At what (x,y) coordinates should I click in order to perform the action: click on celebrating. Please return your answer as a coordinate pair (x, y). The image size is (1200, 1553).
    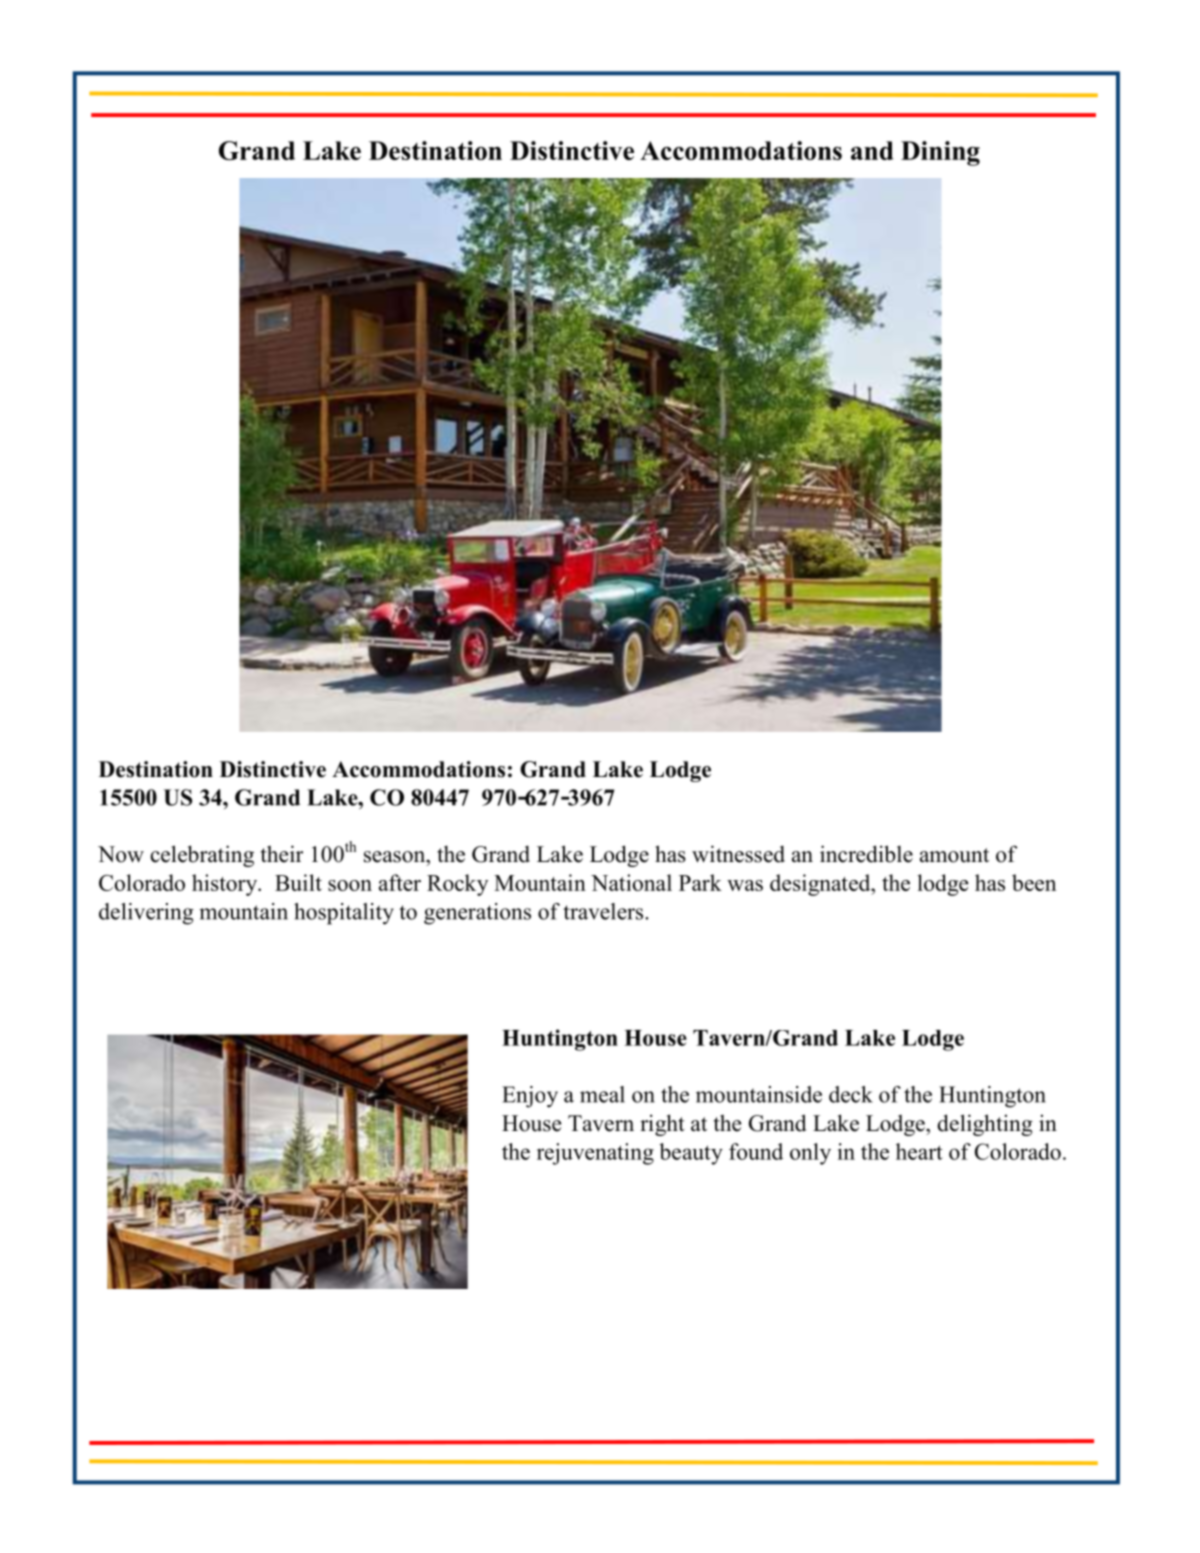
    Looking at the image, I should click on (202, 856).
